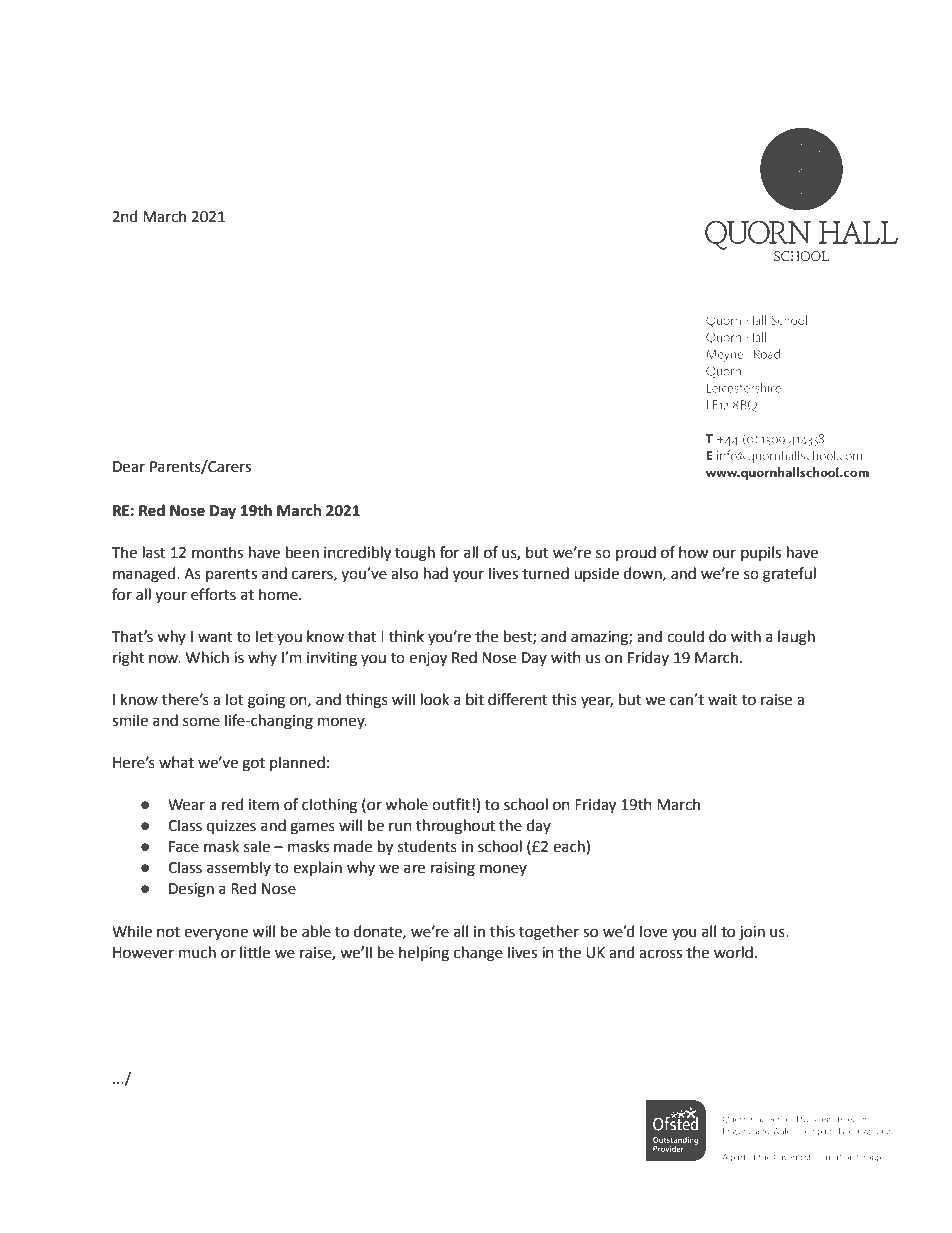 This screenshot has width=952, height=1233. What do you see at coordinates (415, 554) in the screenshot?
I see `tough` at bounding box center [415, 554].
